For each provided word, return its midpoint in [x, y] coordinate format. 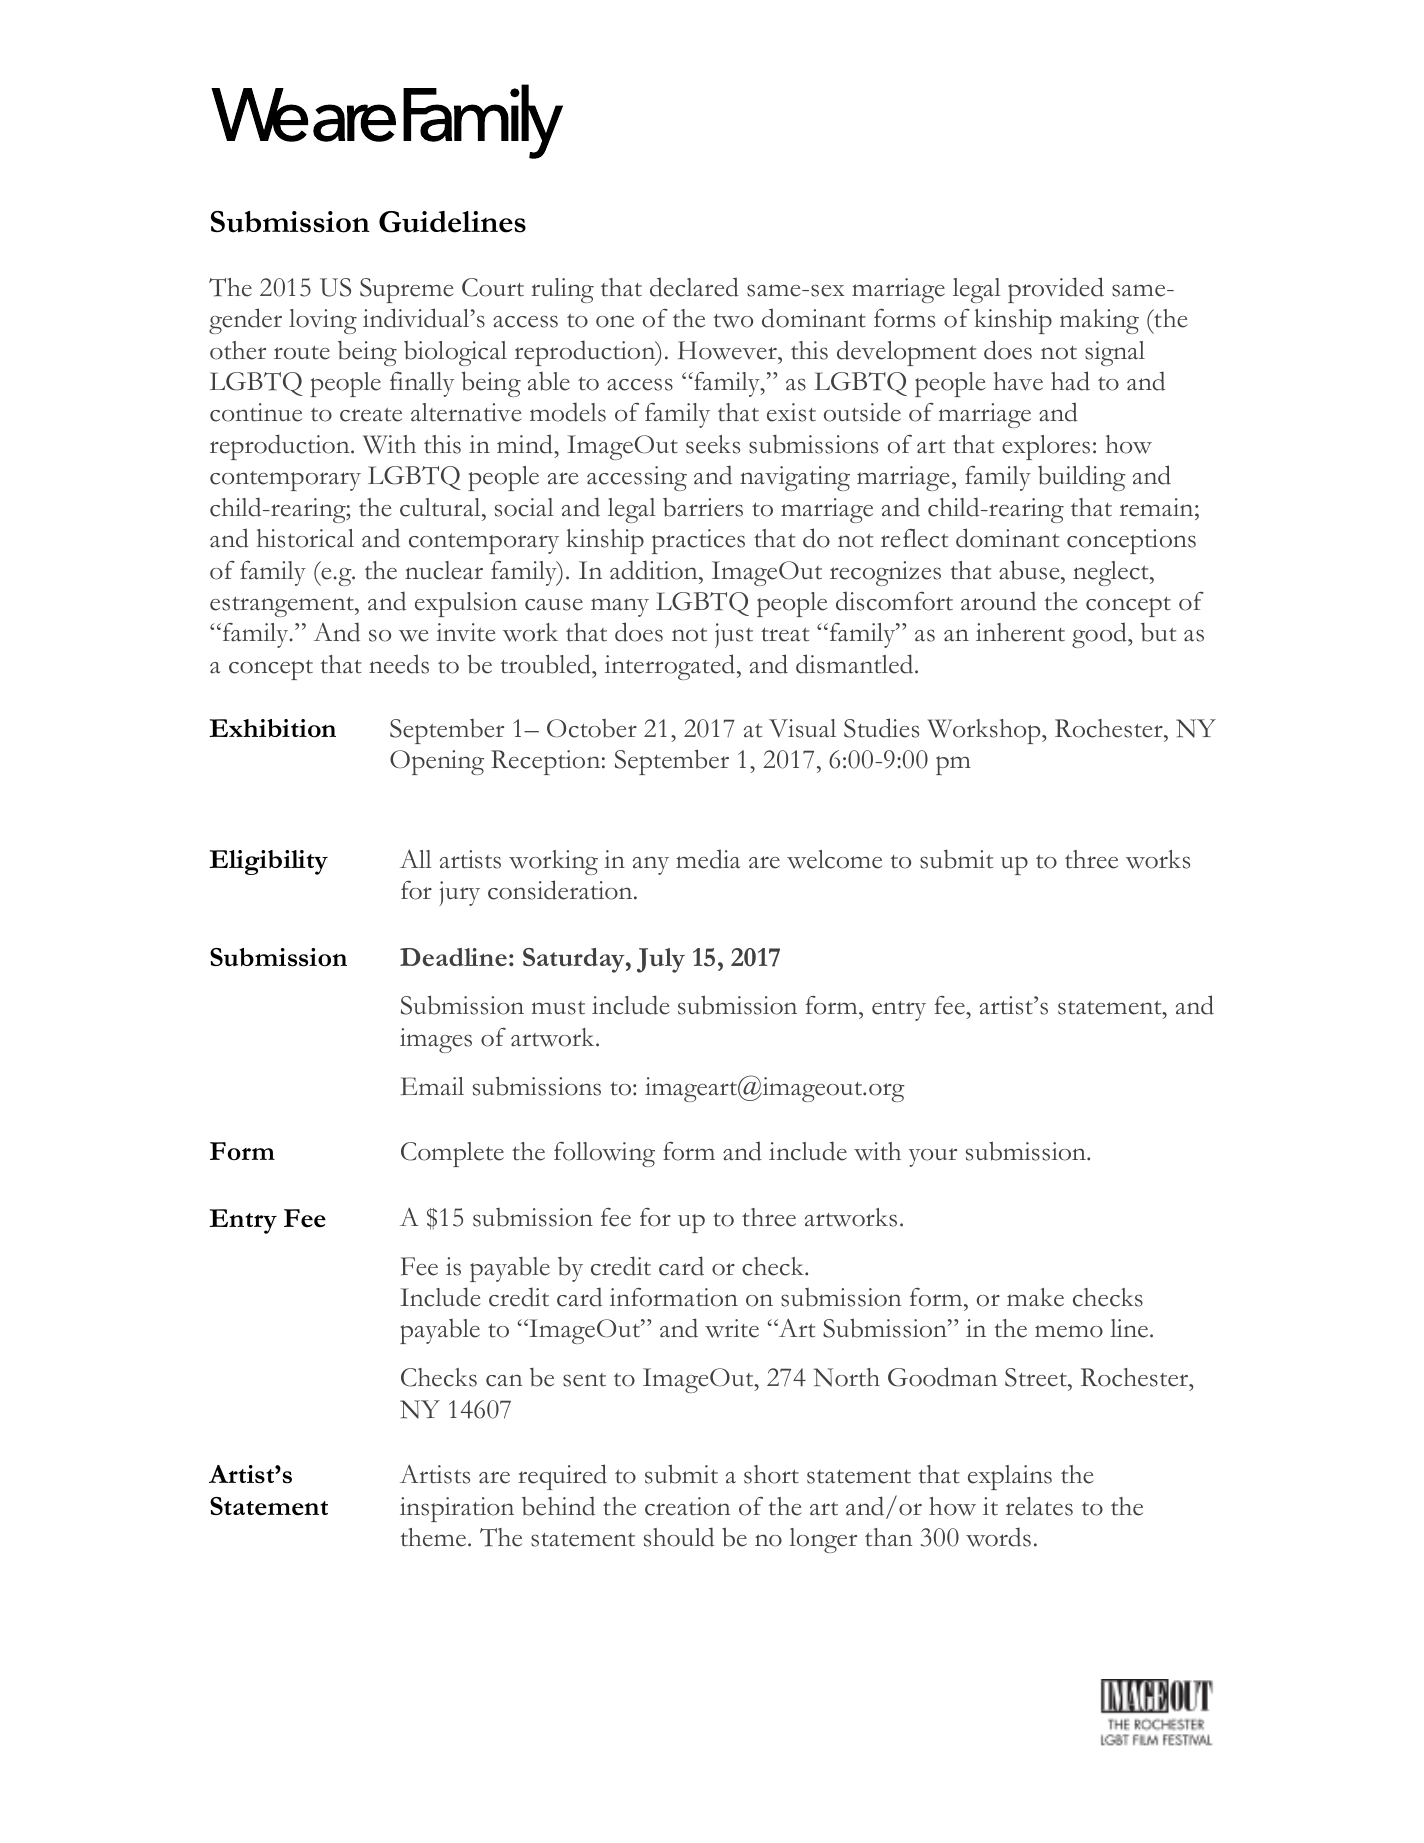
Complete [452, 1154]
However [728, 350]
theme [435, 1537]
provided [1056, 290]
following [604, 1154]
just [734, 635]
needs [399, 664]
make [1035, 1297]
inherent [1020, 632]
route [302, 352]
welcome [834, 859]
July [661, 960]
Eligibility [268, 862]
